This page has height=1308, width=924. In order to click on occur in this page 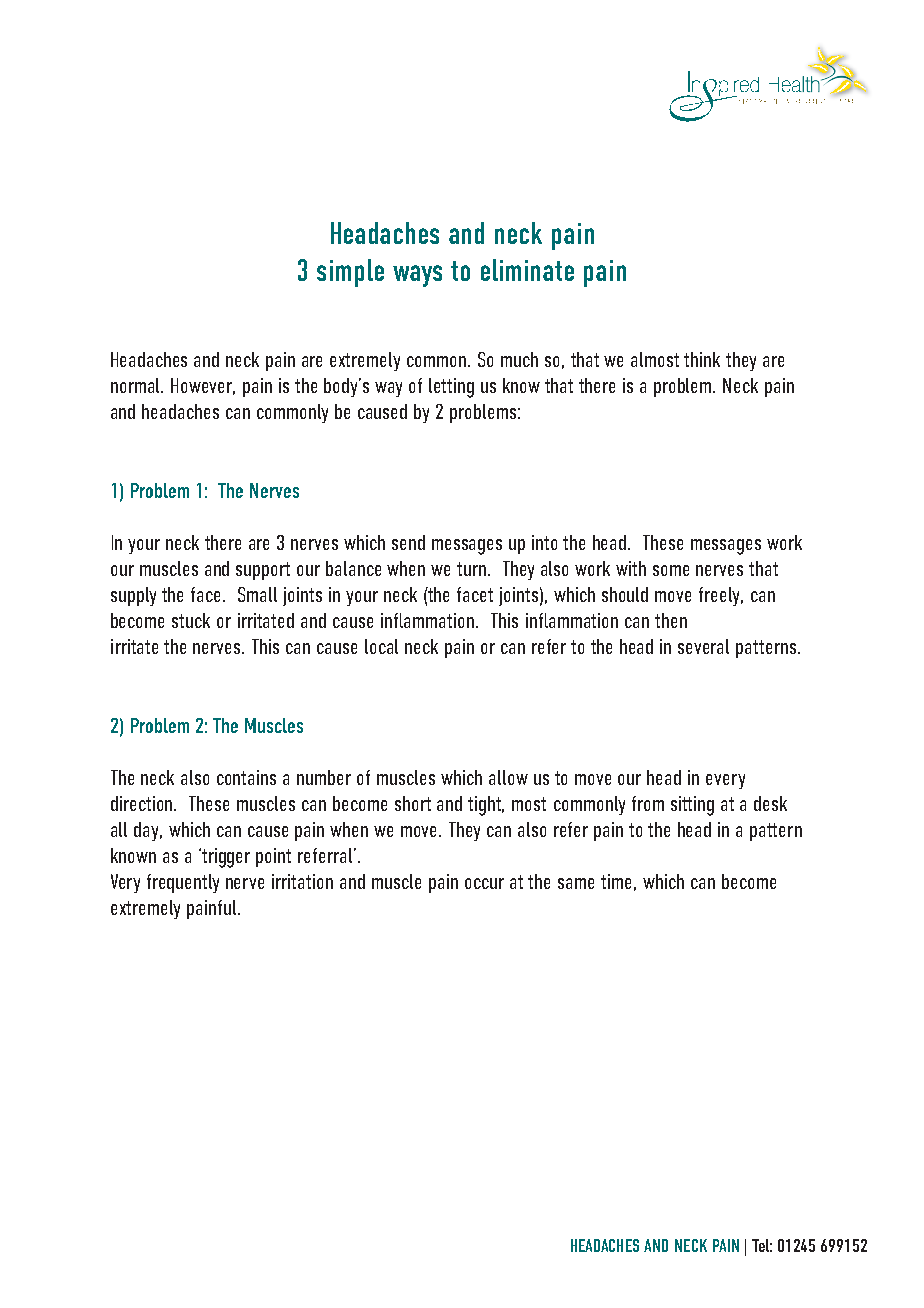, I will do `click(484, 883)`.
